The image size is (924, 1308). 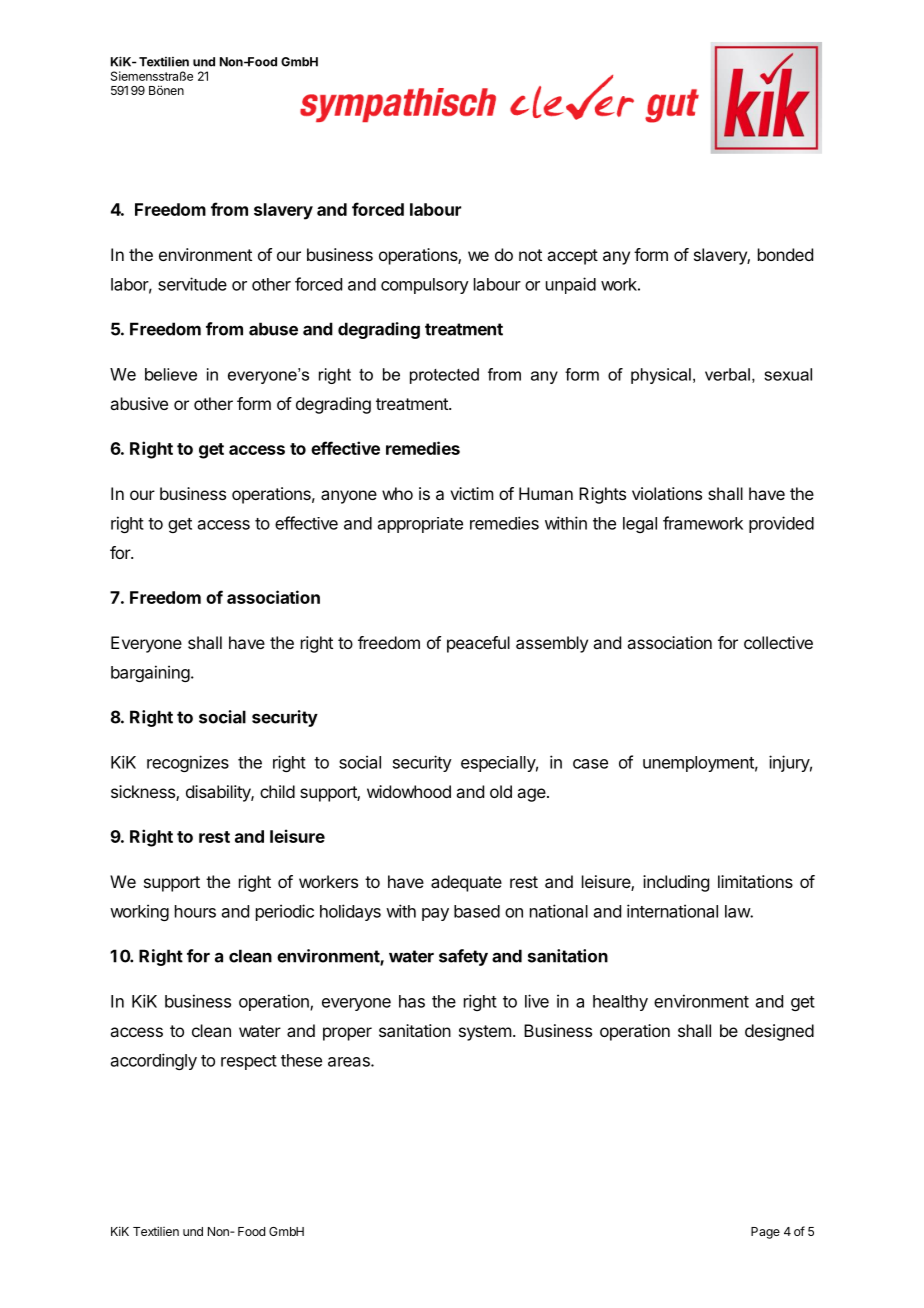 I want to click on bonded, so click(x=785, y=254).
